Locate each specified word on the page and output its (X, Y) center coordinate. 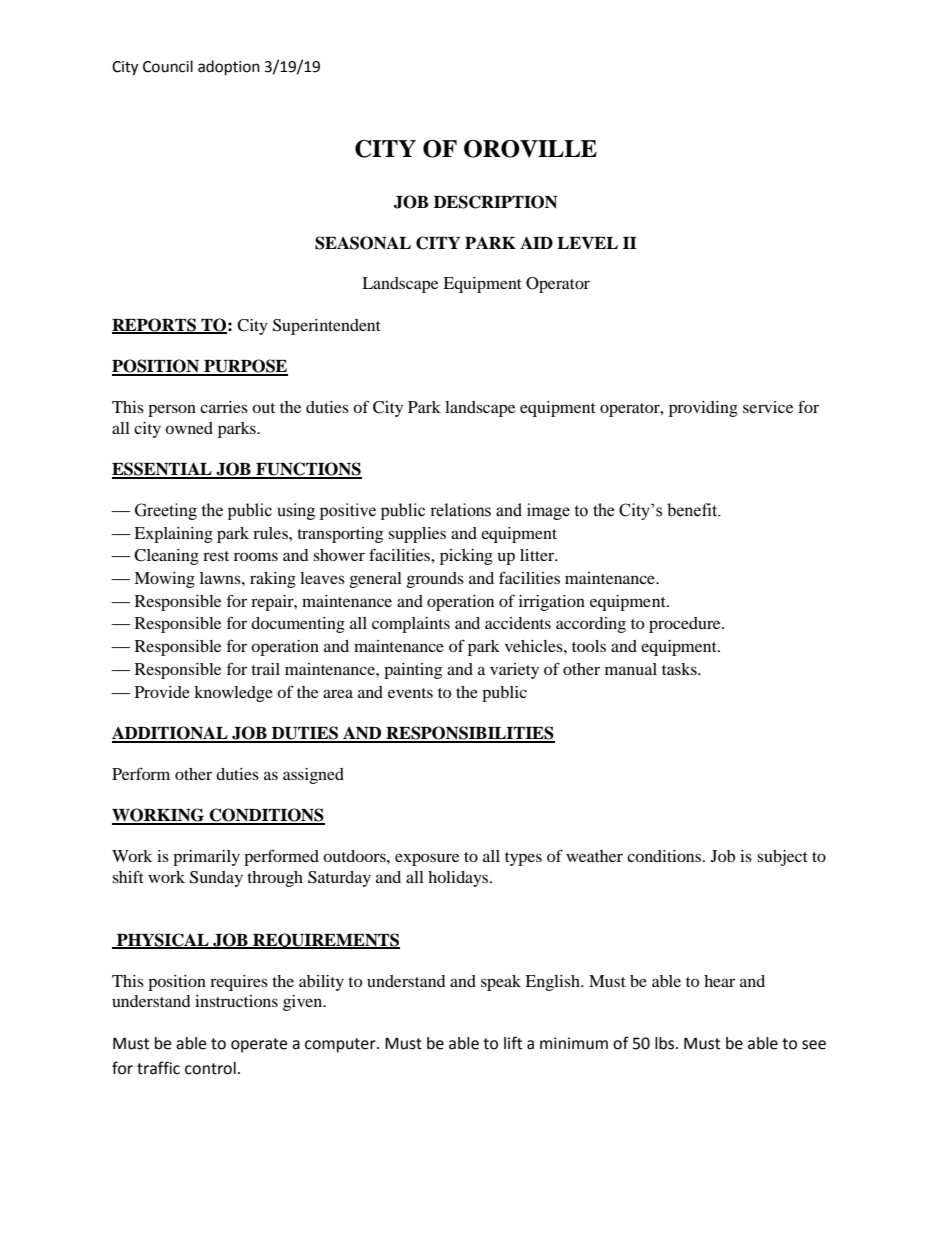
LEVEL (587, 243)
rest (216, 556)
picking (466, 557)
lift (513, 1043)
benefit (693, 510)
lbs (666, 1043)
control (210, 1068)
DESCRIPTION (495, 202)
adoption (229, 68)
